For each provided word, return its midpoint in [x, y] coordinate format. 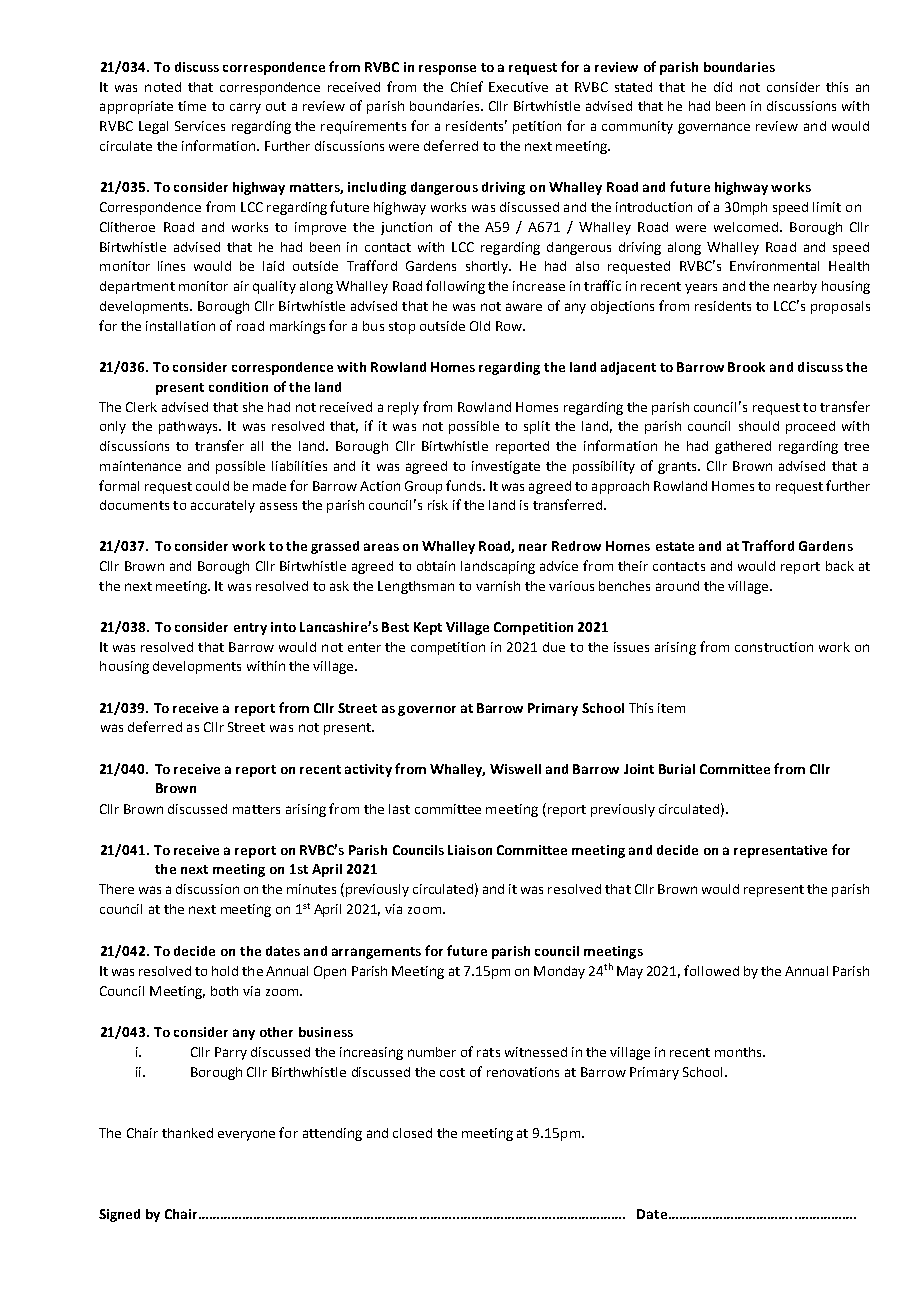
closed [412, 1133]
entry [250, 629]
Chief [467, 86]
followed [711, 970]
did [723, 87]
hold [225, 971]
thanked [187, 1133]
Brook [746, 367]
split [537, 427]
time [192, 106]
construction [774, 647]
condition [238, 387]
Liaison [470, 850]
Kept [428, 628]
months [739, 1052]
